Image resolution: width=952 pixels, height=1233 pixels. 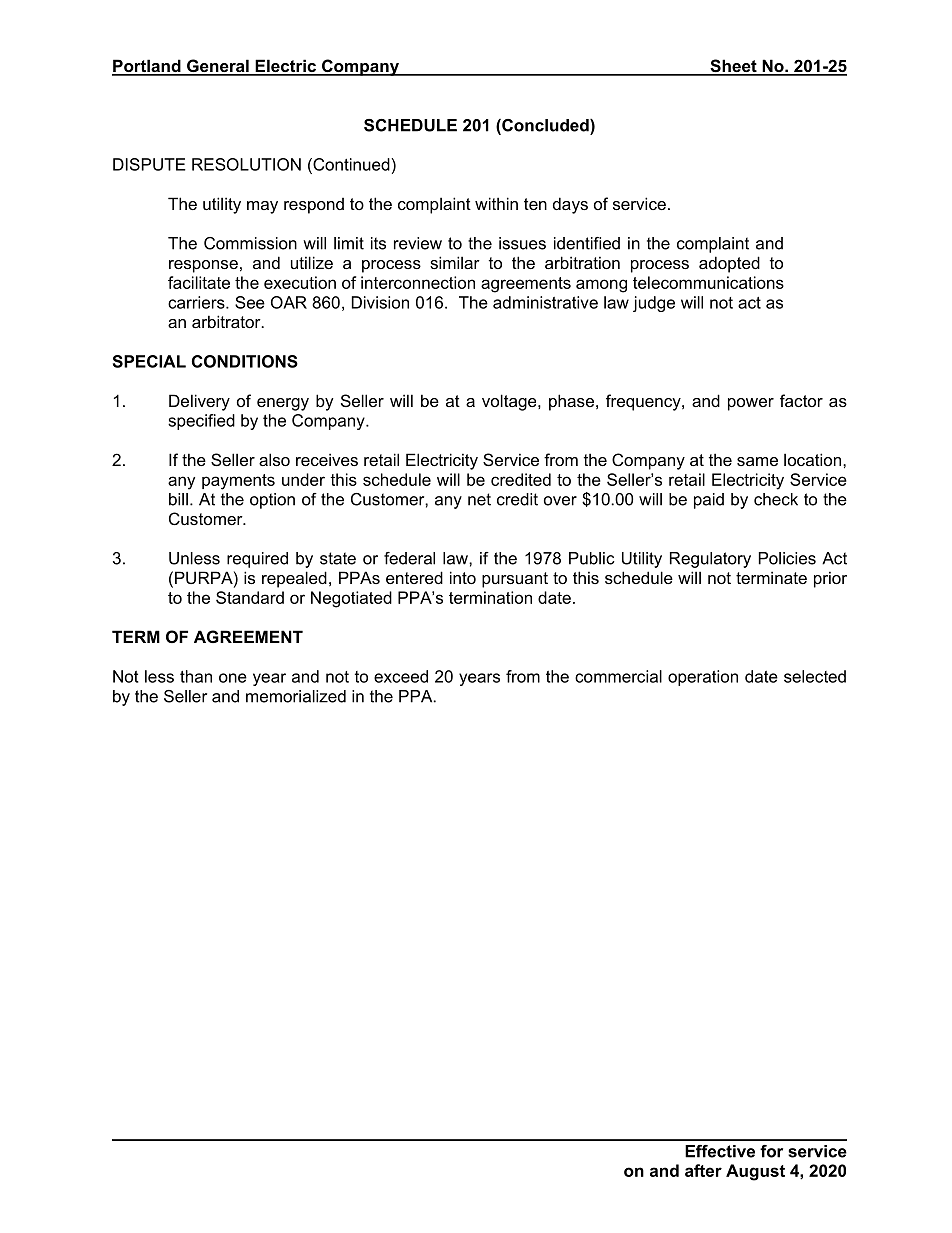 I want to click on same, so click(x=757, y=461).
